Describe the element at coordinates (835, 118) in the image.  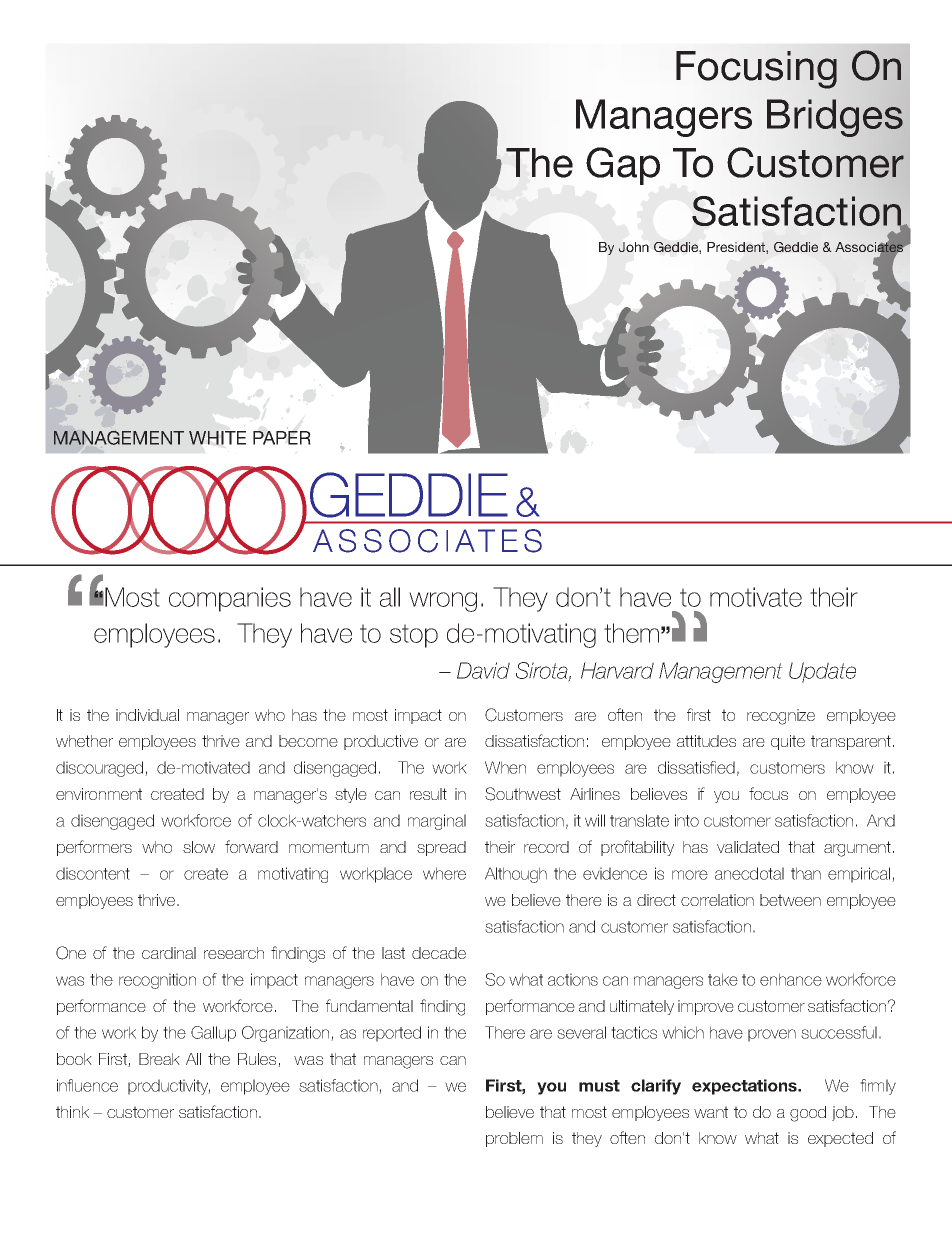
I see `Bridges` at that location.
